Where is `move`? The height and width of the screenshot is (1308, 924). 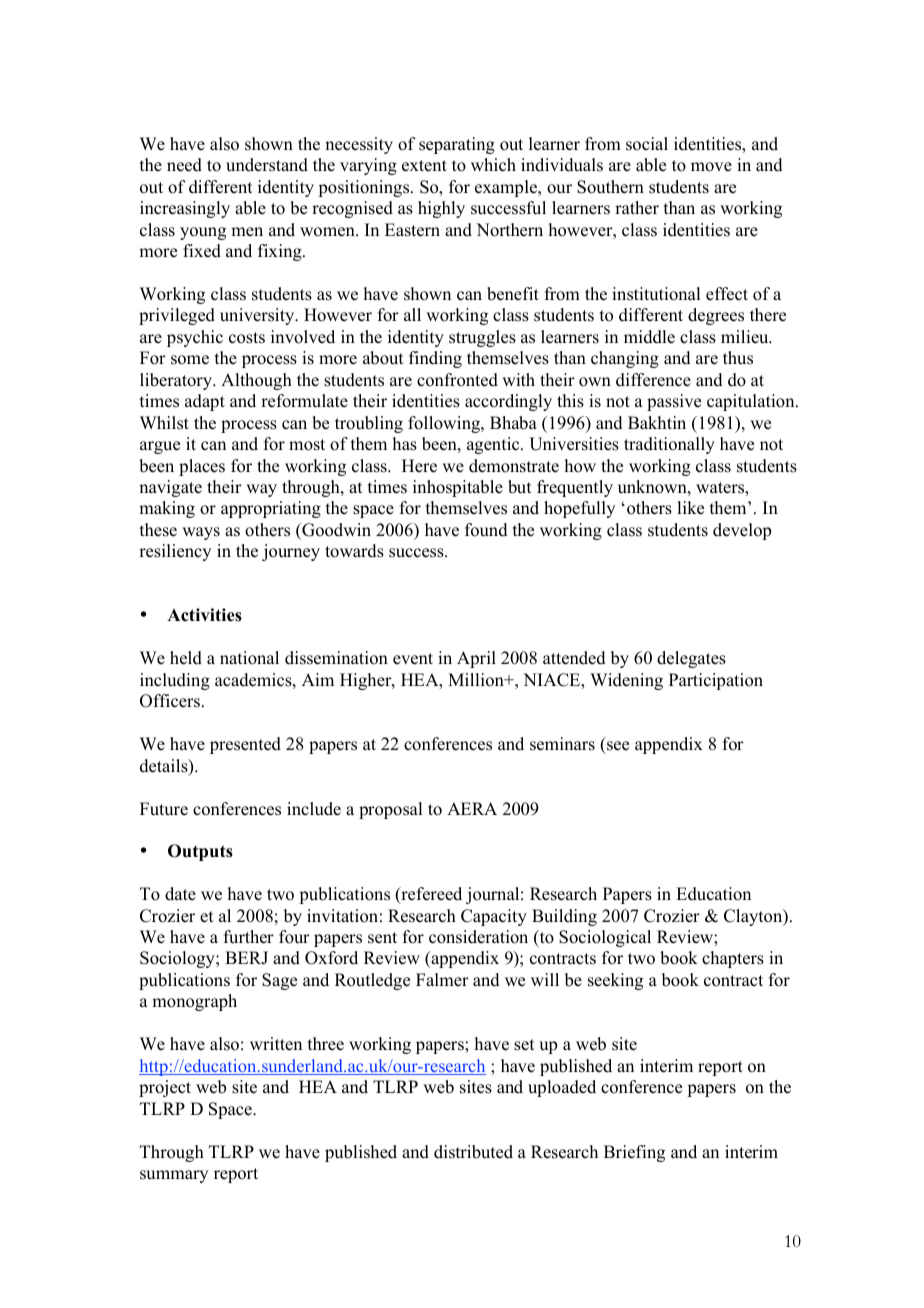
move is located at coordinates (711, 167).
